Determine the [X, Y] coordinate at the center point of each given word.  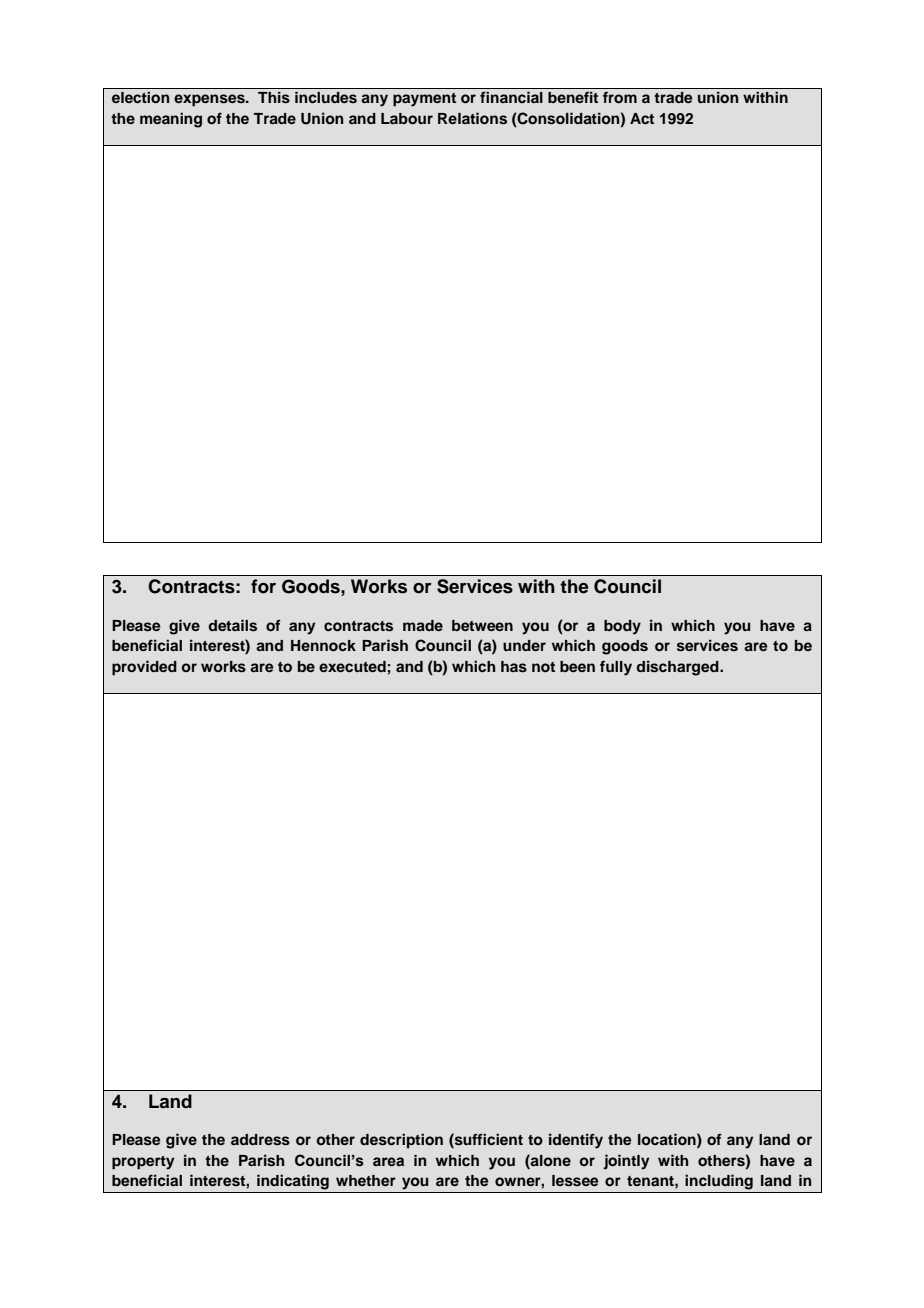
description [401, 1140]
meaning [171, 120]
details [232, 625]
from [620, 97]
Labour [407, 119]
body [622, 627]
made [423, 625]
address [260, 1140]
